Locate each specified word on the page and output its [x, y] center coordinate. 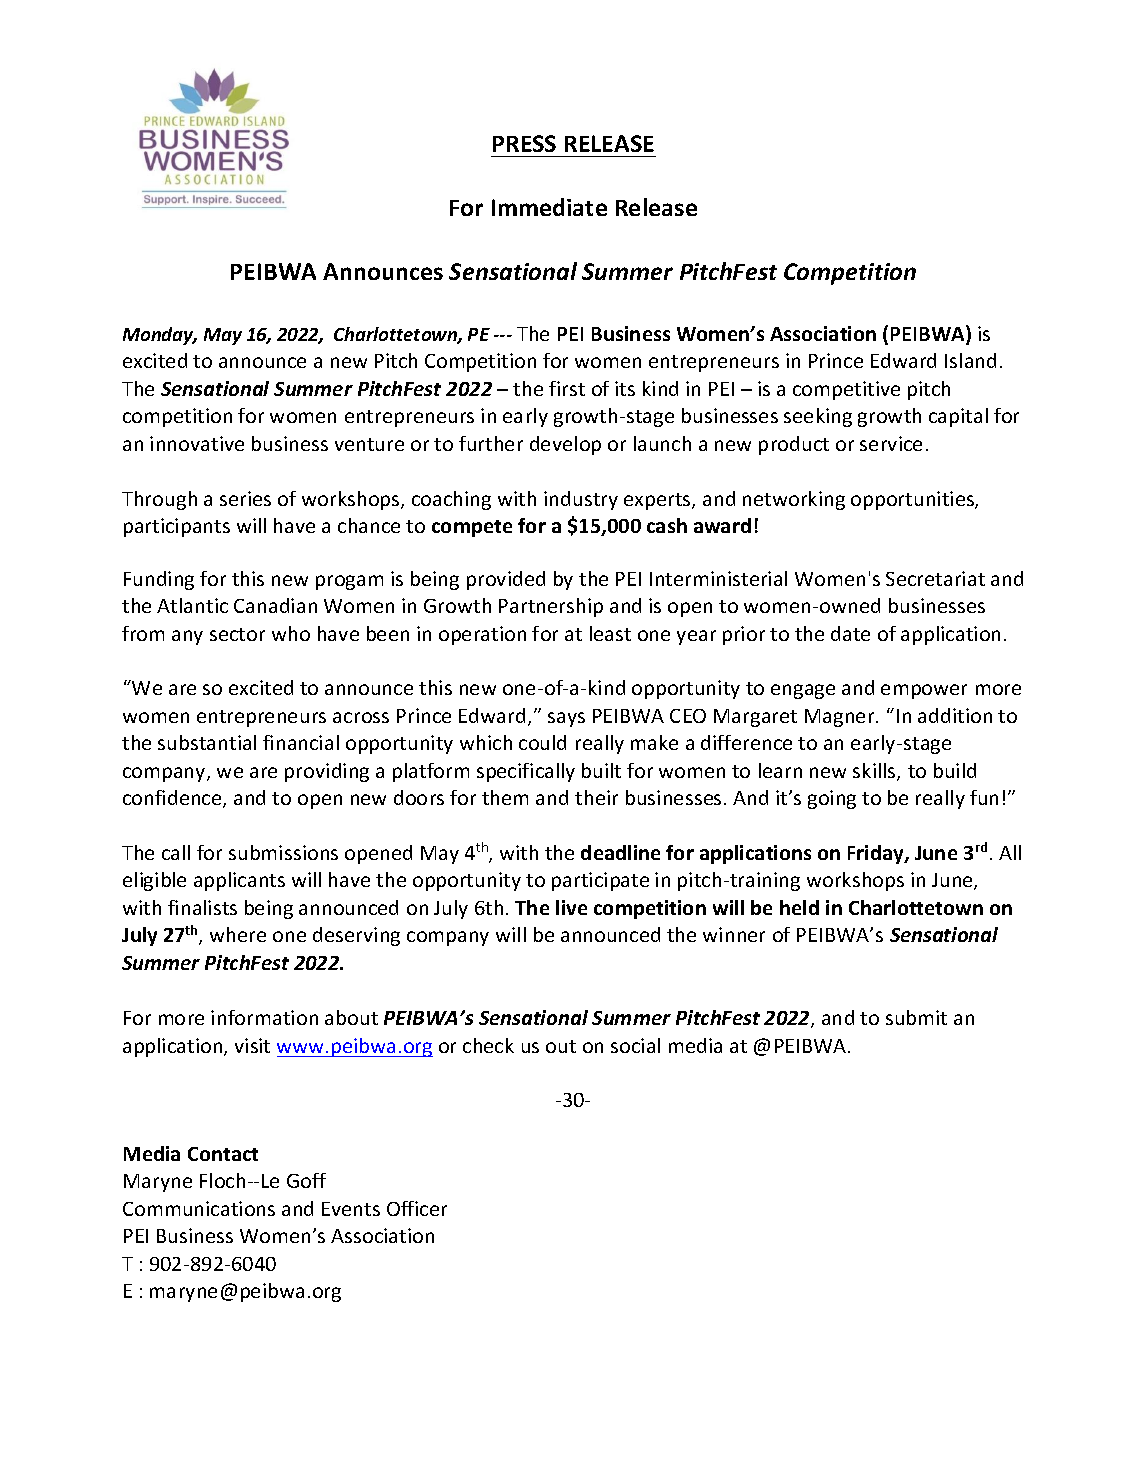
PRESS [524, 143]
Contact [223, 1154]
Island [970, 360]
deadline [620, 852]
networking [794, 500]
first [567, 388]
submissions [283, 852]
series [245, 498]
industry [581, 500]
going [832, 799]
